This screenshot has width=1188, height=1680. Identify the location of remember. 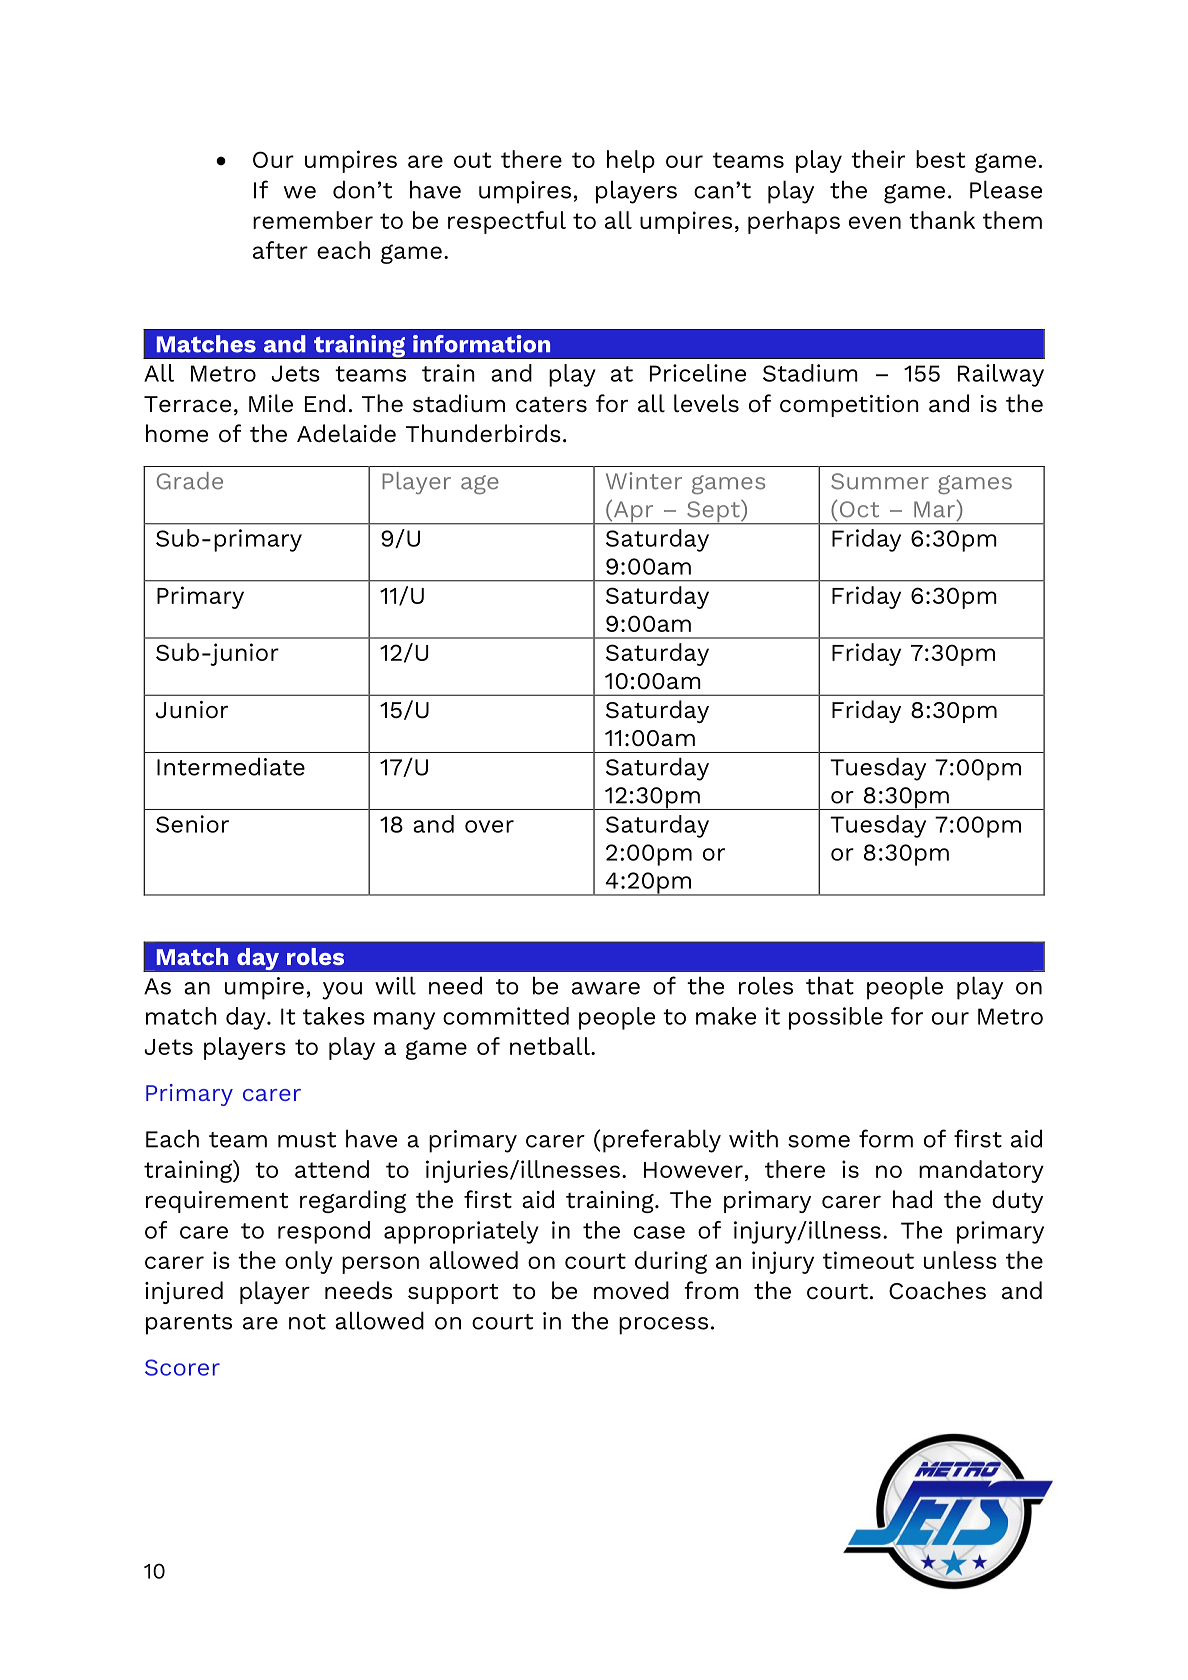
(313, 220).
